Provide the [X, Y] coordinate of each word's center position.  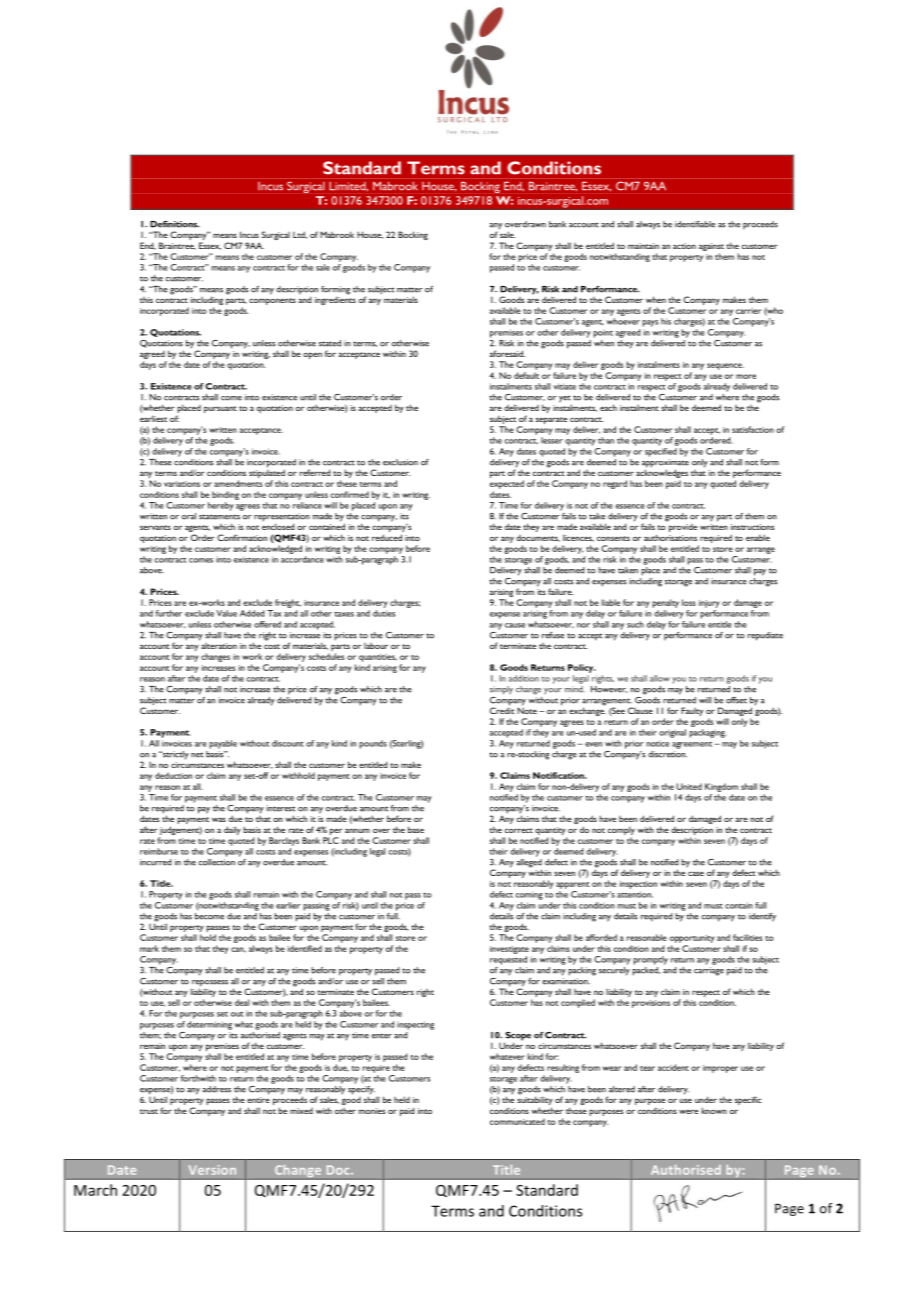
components [272, 301]
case [696, 873]
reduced [387, 537]
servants [155, 527]
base [416, 829]
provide [682, 526]
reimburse [159, 851]
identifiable [695, 224]
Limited [349, 186]
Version [212, 1170]
